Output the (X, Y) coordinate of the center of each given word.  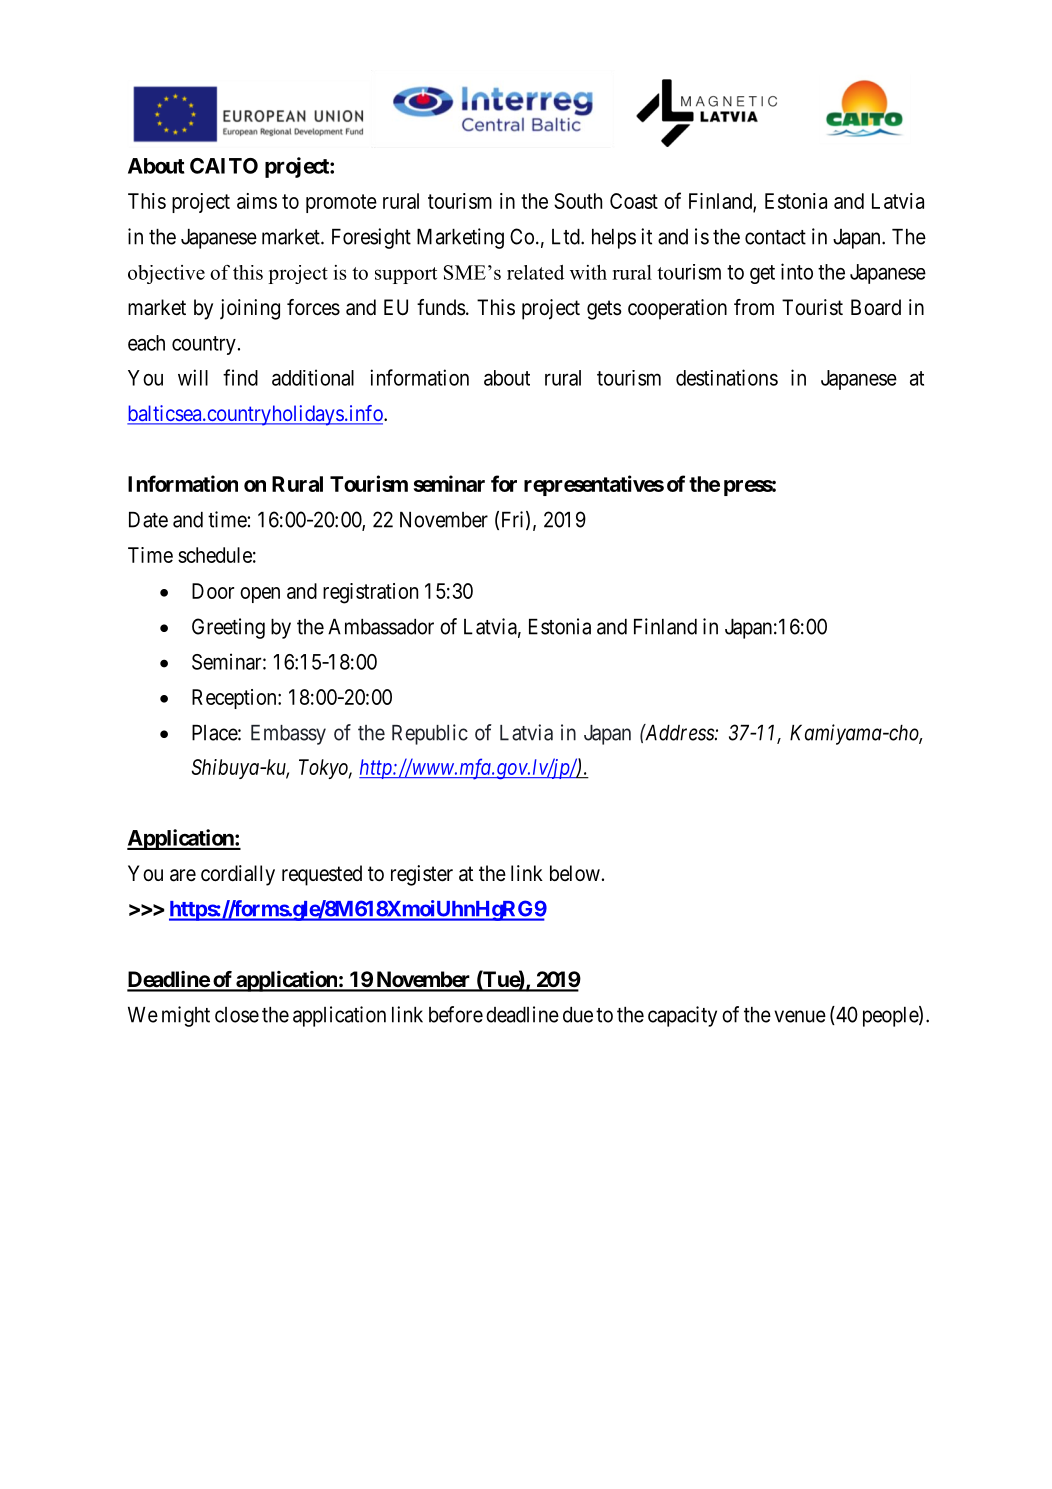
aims (257, 201)
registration (370, 593)
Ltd (567, 237)
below (575, 873)
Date (148, 520)
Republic (430, 734)
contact (775, 237)
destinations (727, 377)
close (237, 1015)
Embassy (288, 735)
